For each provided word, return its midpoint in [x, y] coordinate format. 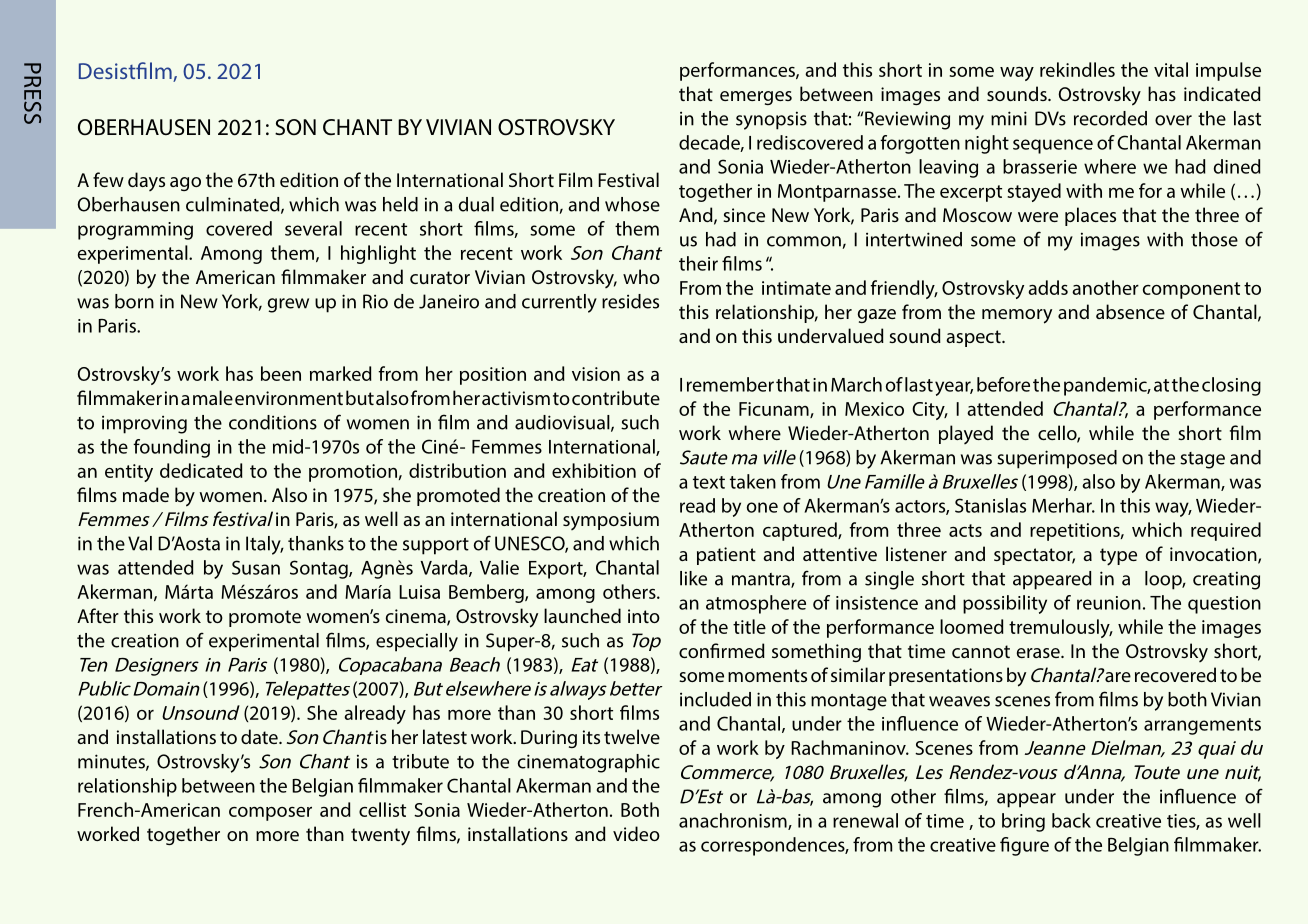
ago [185, 184]
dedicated [201, 470]
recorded [1110, 118]
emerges [756, 98]
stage [1202, 460]
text [709, 482]
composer [270, 814]
